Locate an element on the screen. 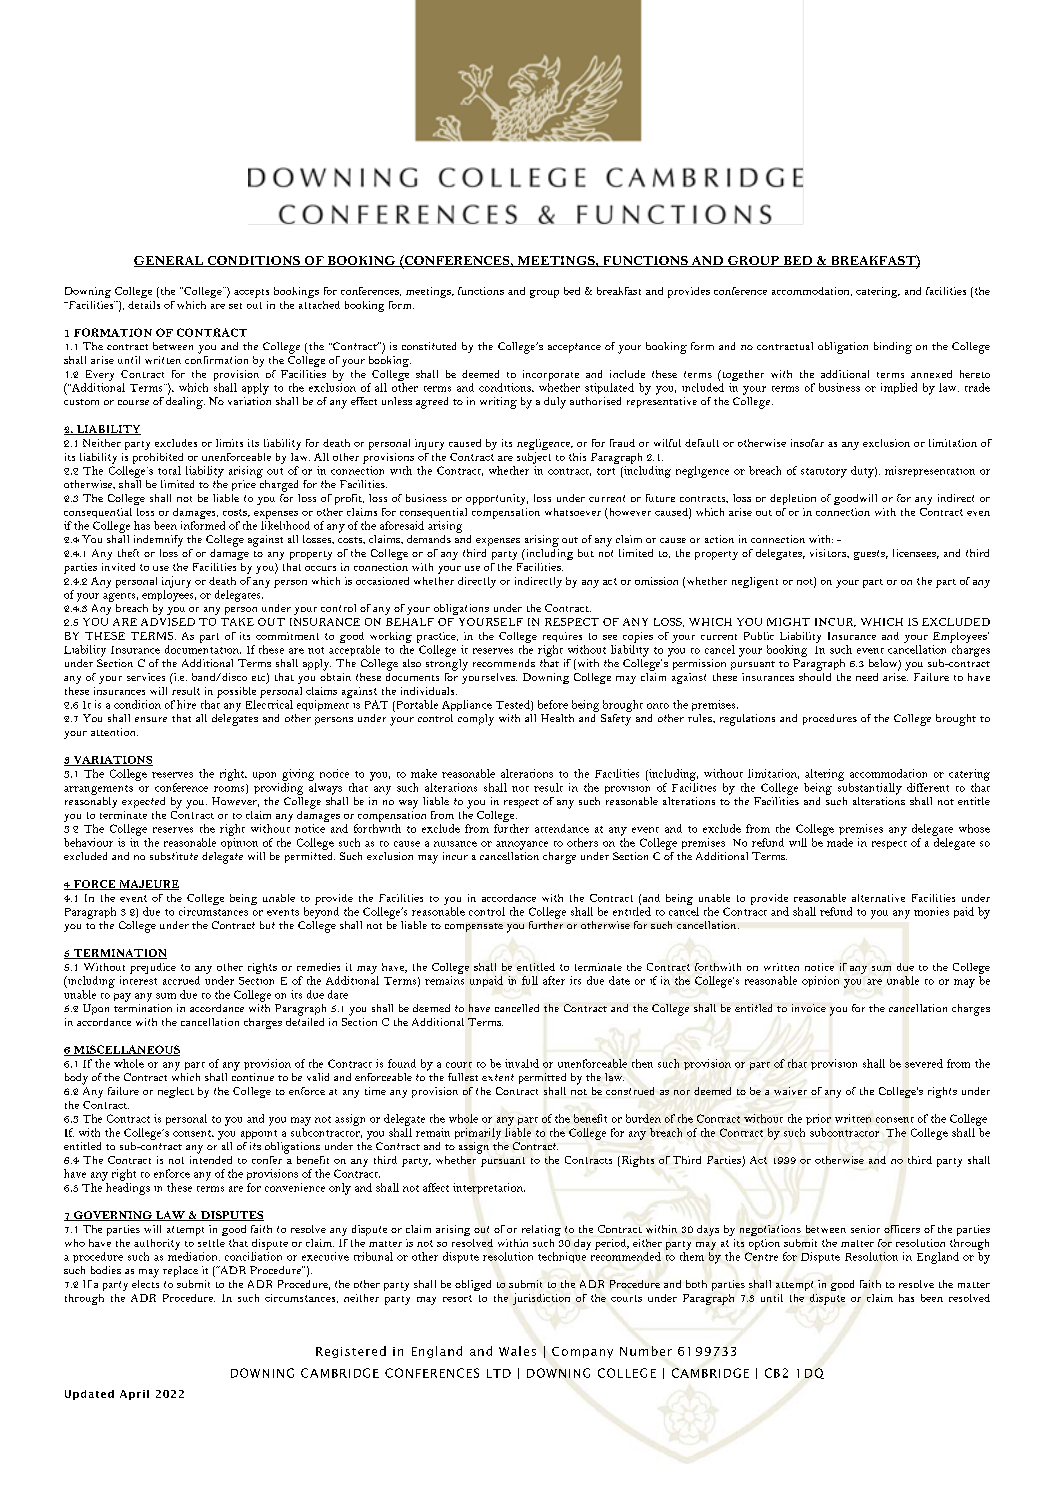 This screenshot has width=1054, height=1489. acceptance is located at coordinates (574, 348).
